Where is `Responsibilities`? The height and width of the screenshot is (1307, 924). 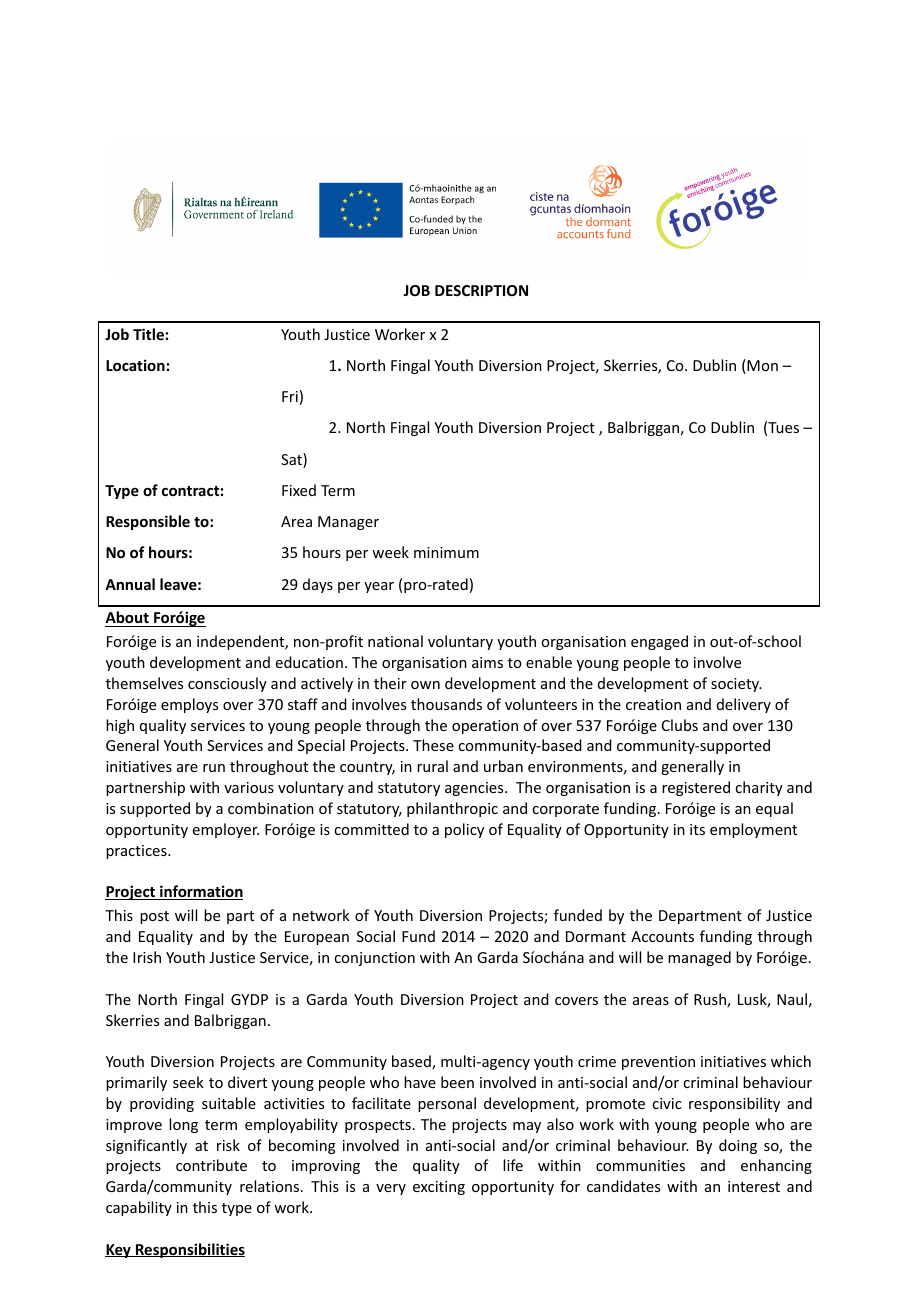
Responsibilities is located at coordinates (189, 1250).
